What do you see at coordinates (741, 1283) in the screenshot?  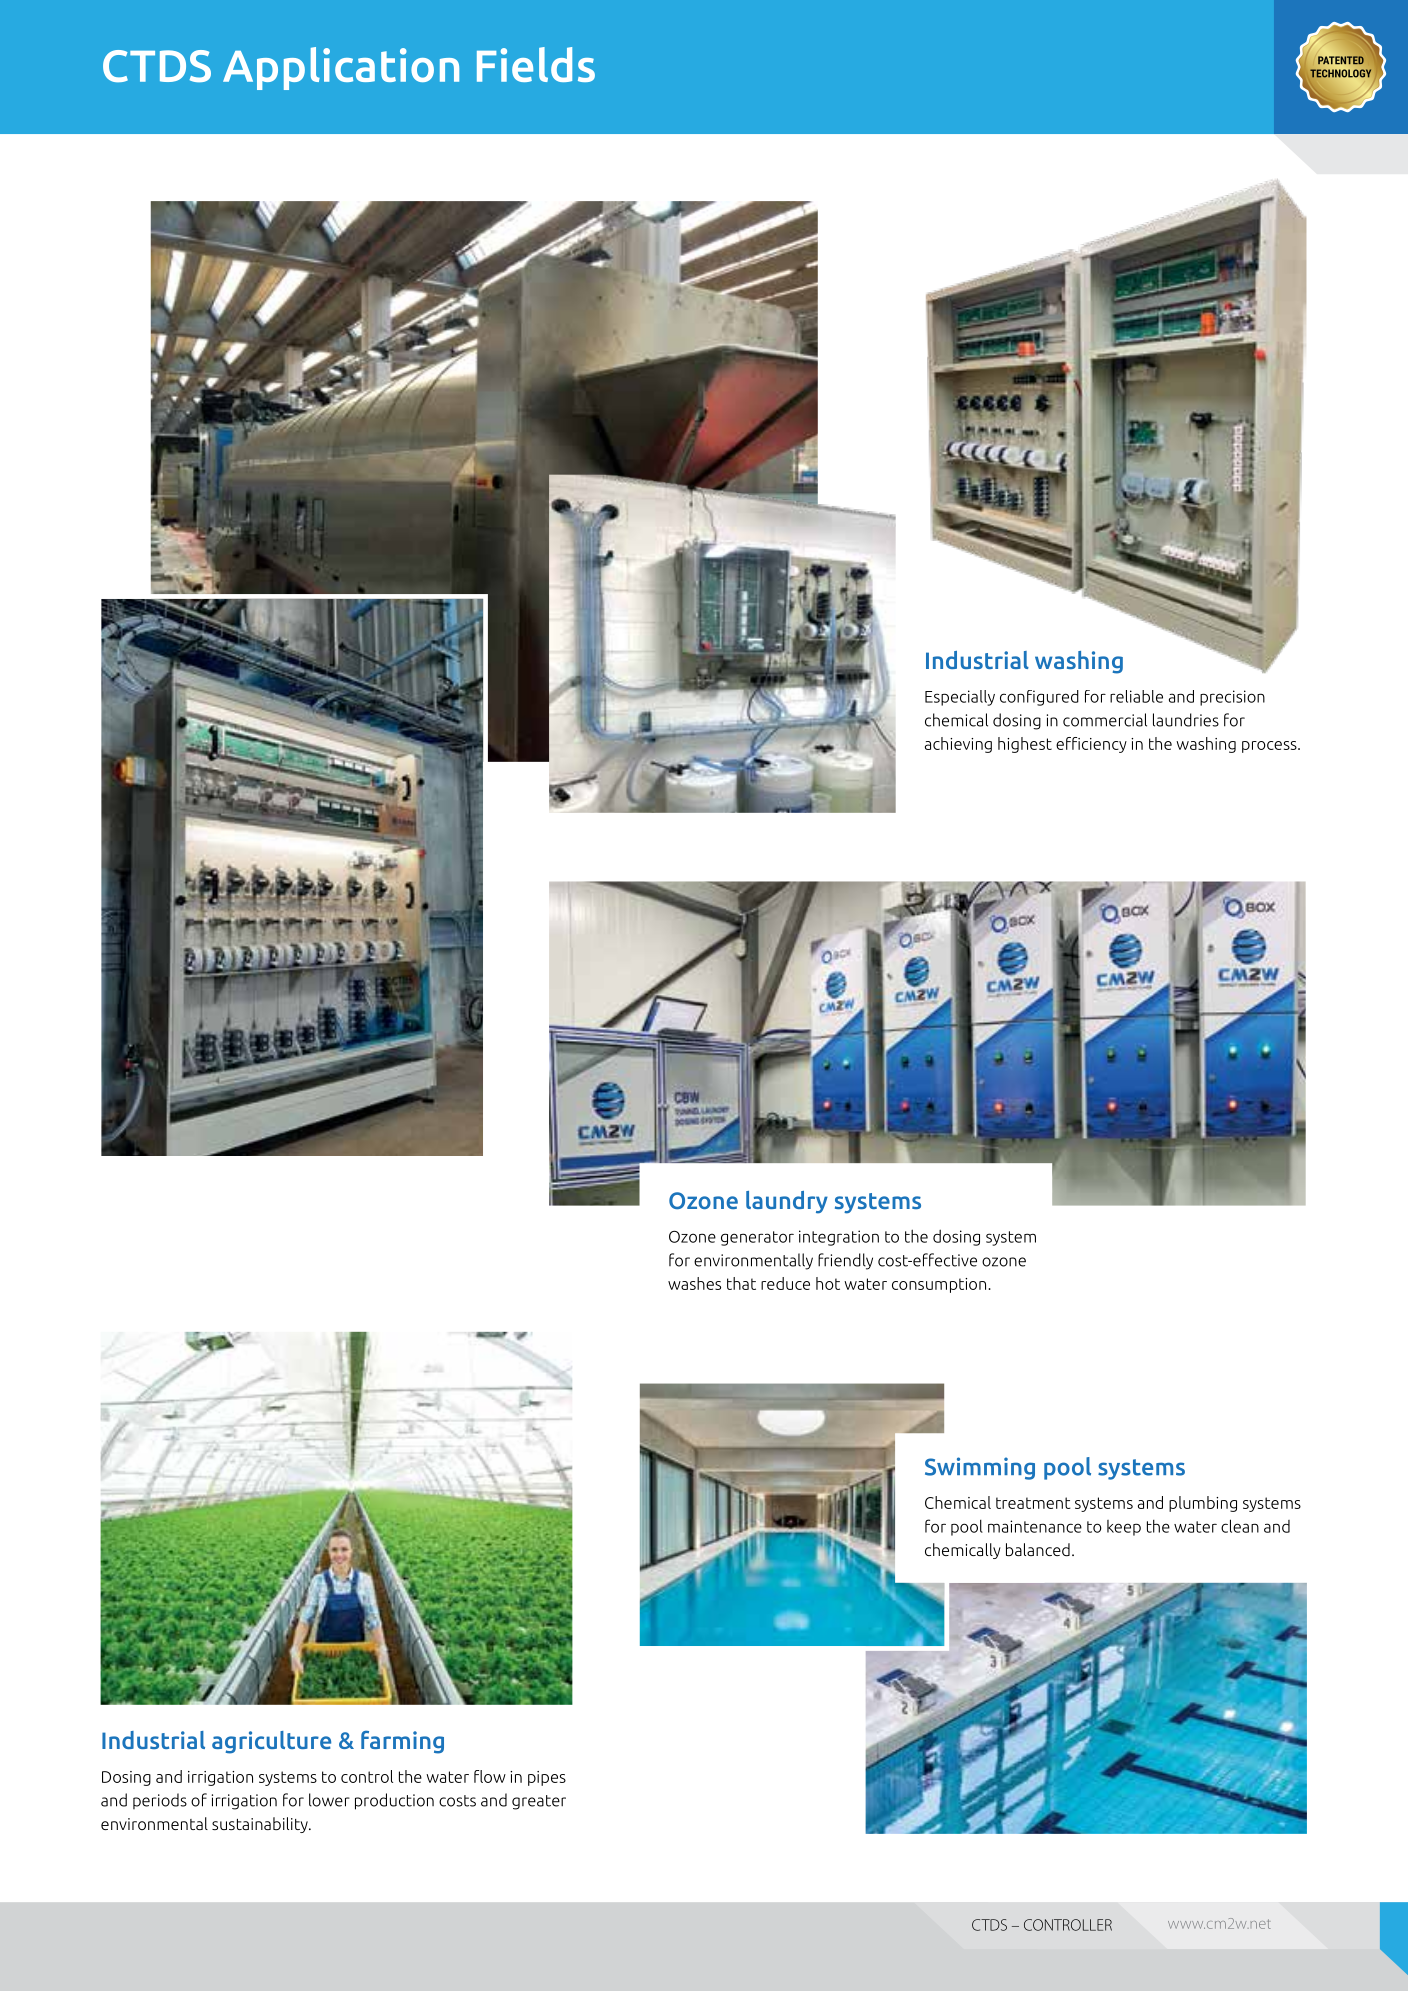 I see `that` at bounding box center [741, 1283].
